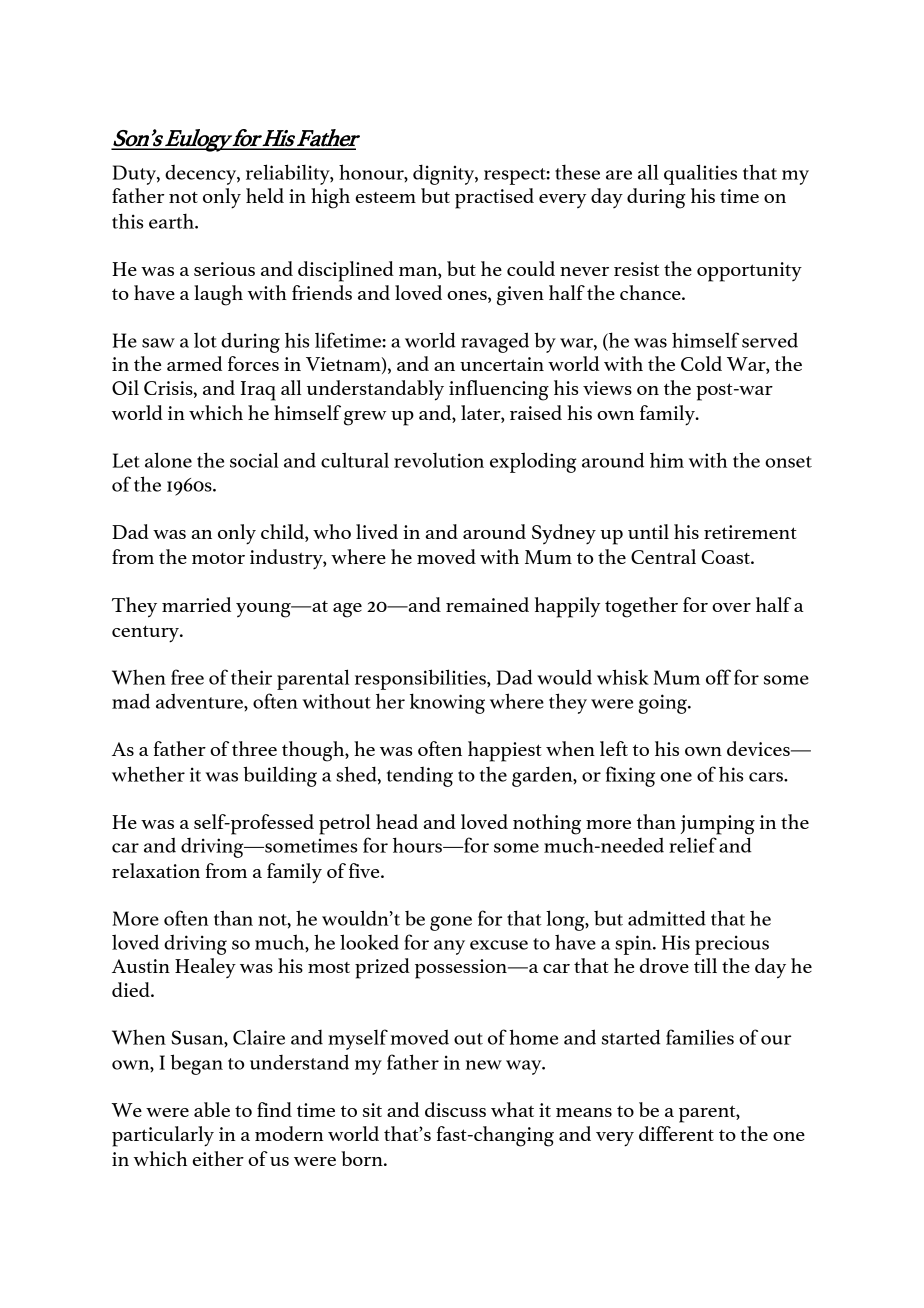 This screenshot has width=924, height=1308. Describe the element at coordinates (499, 390) in the screenshot. I see `influencing` at that location.
